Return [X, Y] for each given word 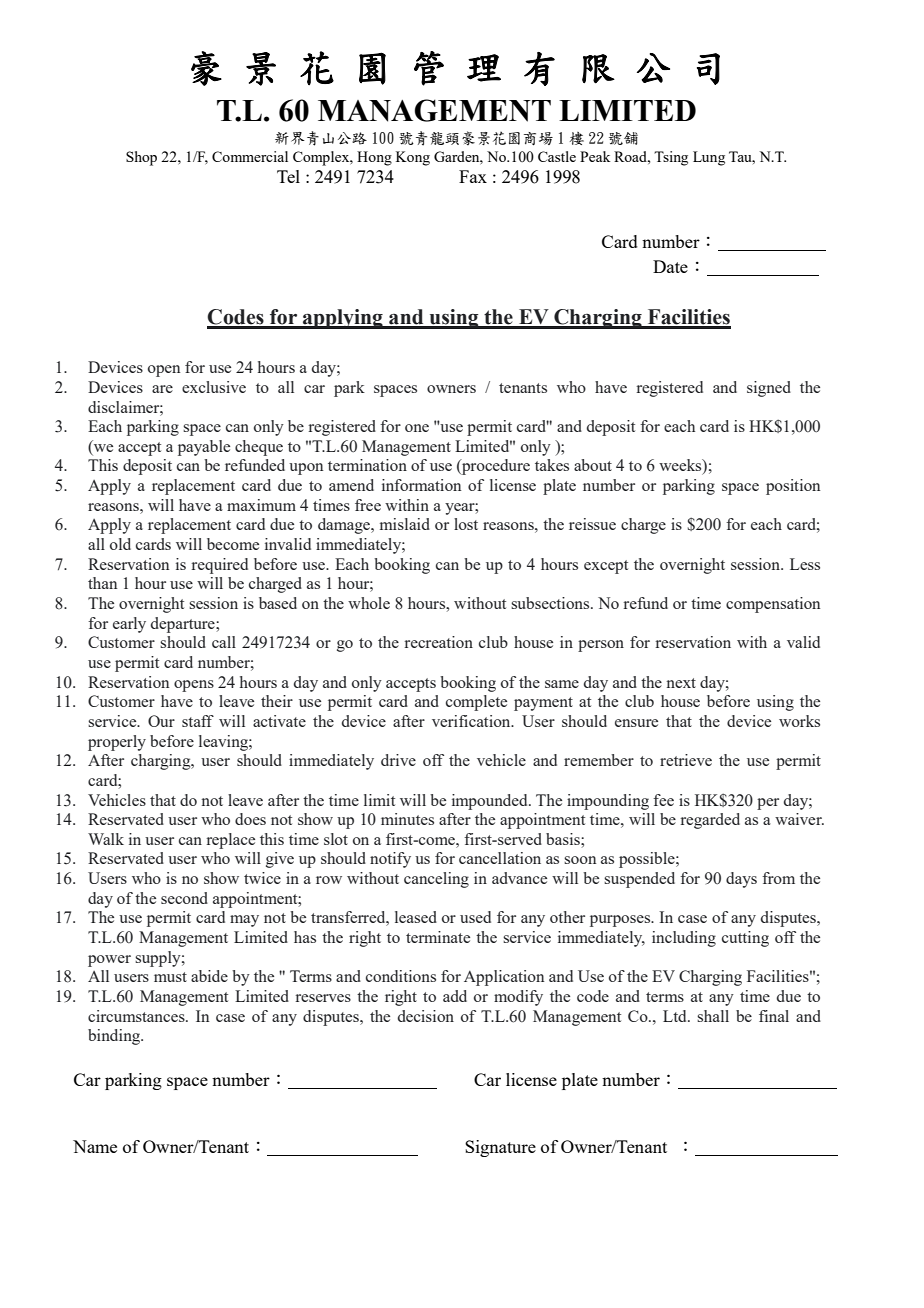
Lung [709, 158]
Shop [141, 158]
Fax [473, 176]
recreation [439, 642]
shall [713, 1016]
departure [184, 625]
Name [95, 1146]
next [681, 683]
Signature [500, 1148]
